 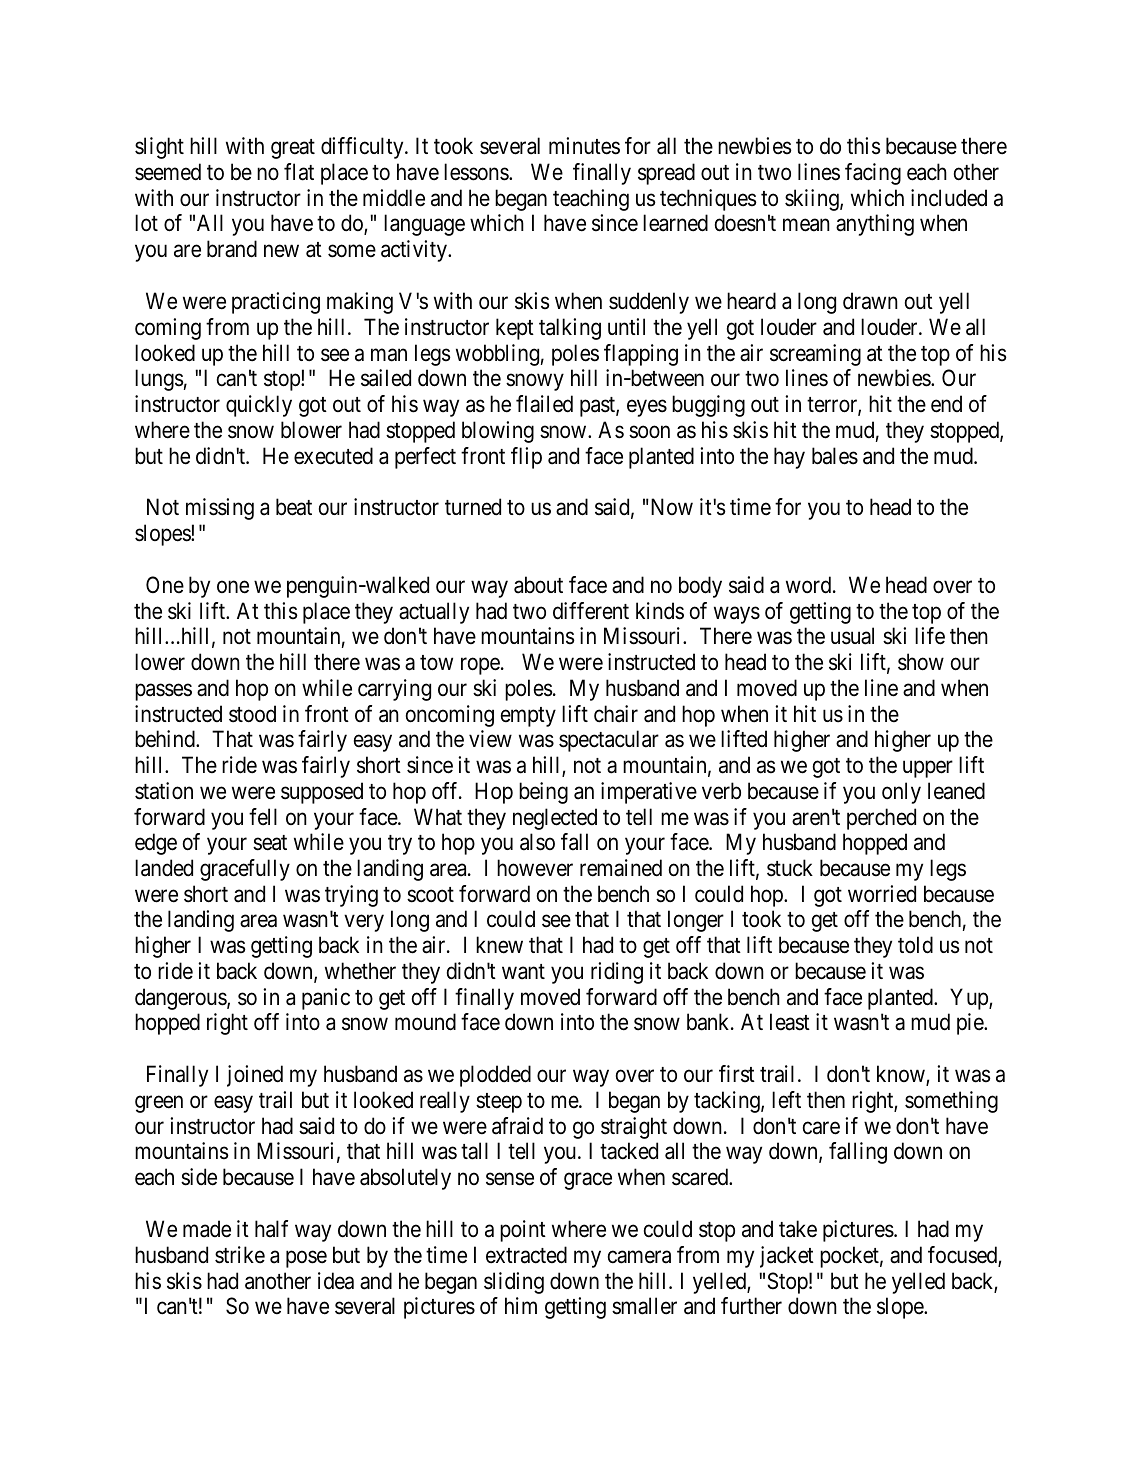 I want to click on told, so click(x=915, y=945).
